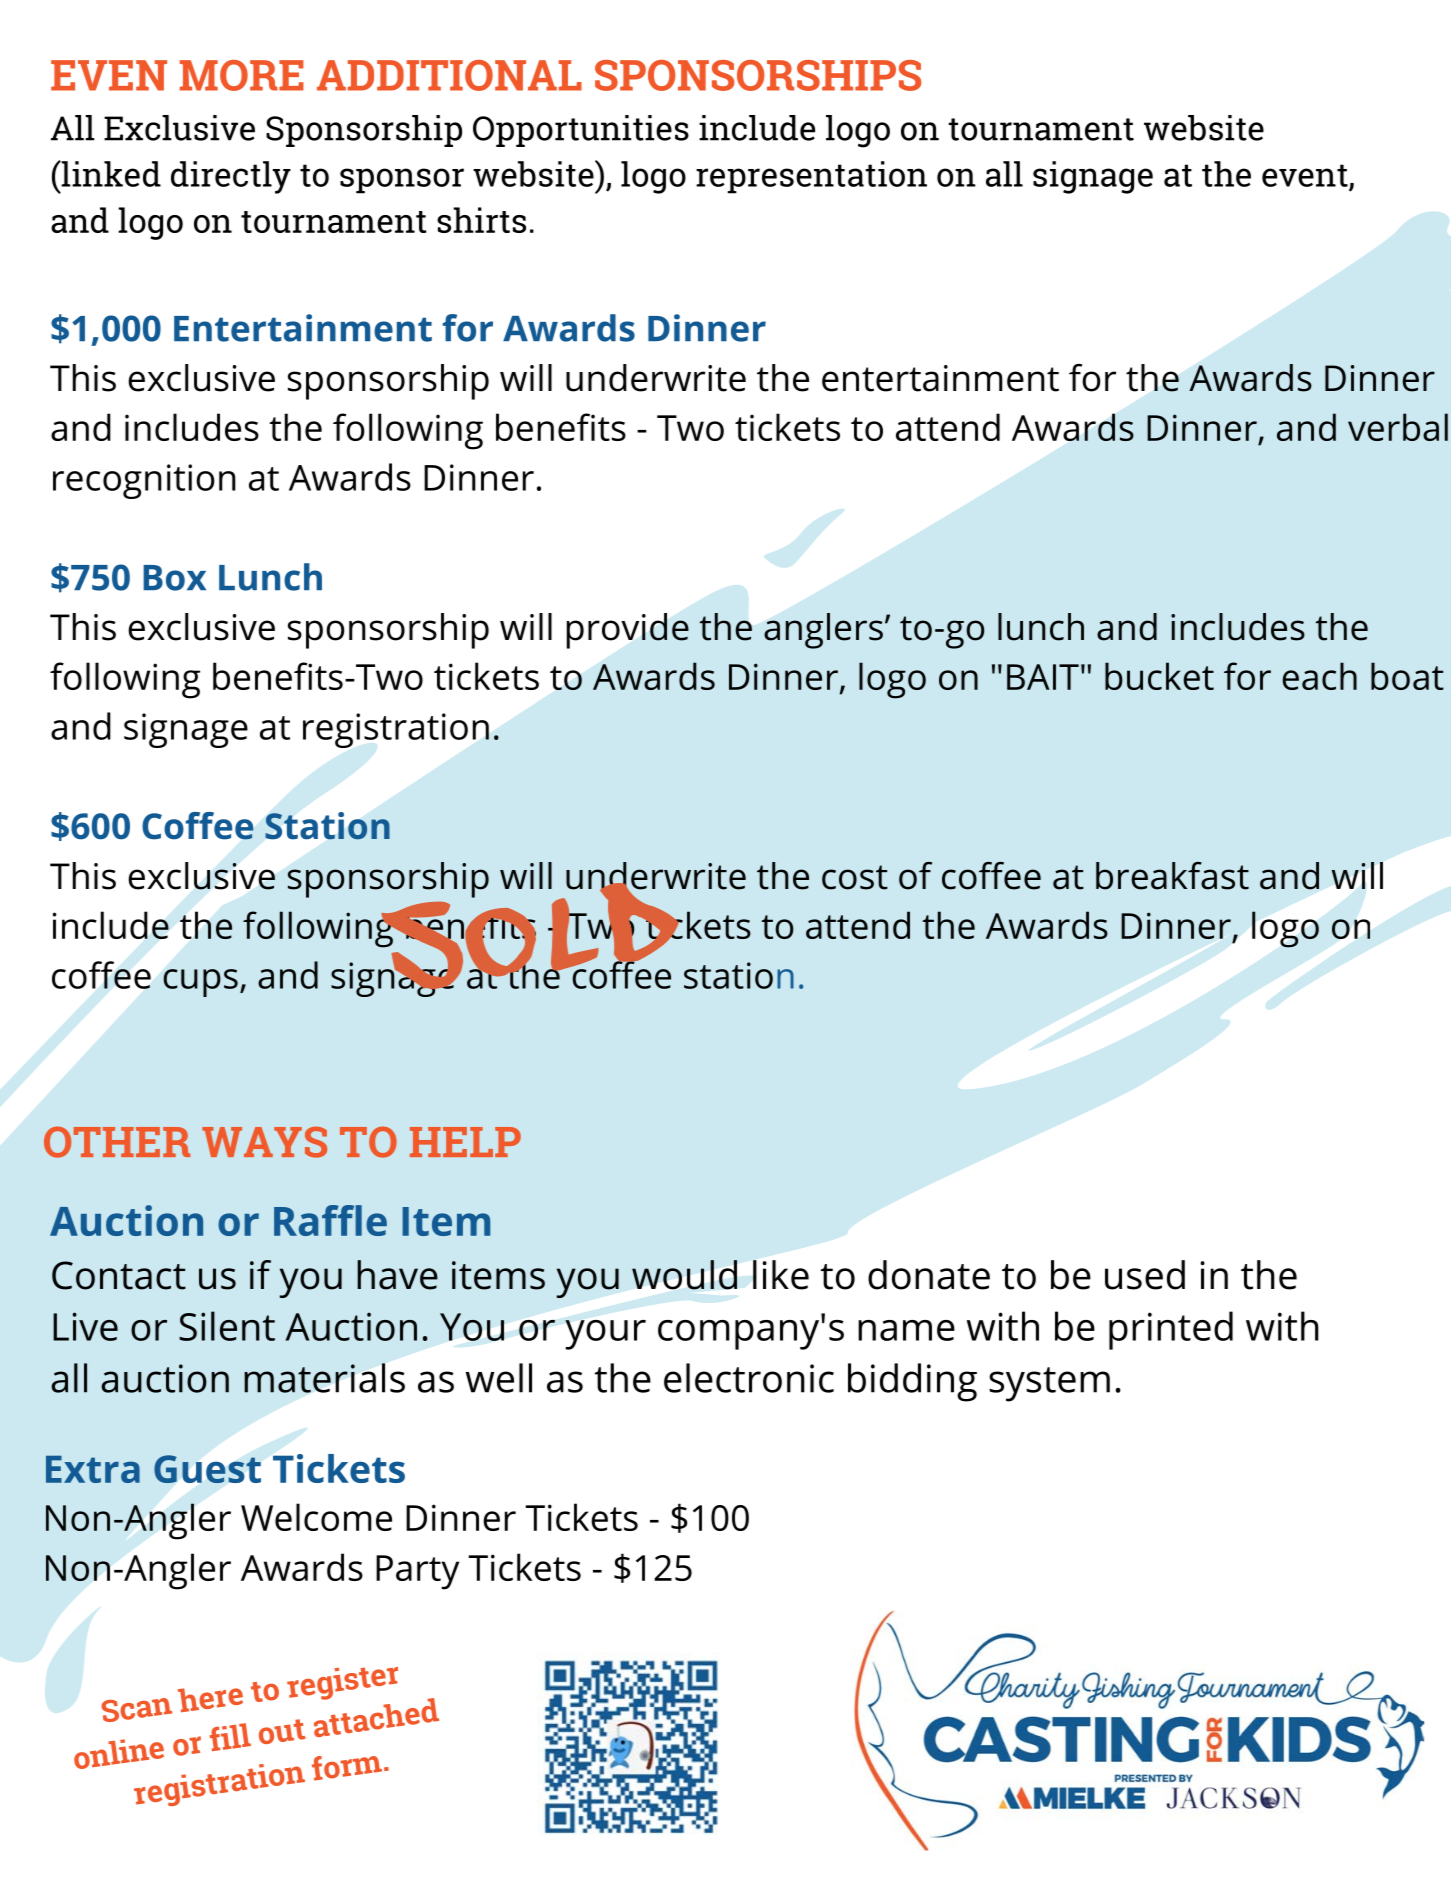  What do you see at coordinates (749, 1378) in the screenshot?
I see `electronic` at bounding box center [749, 1378].
